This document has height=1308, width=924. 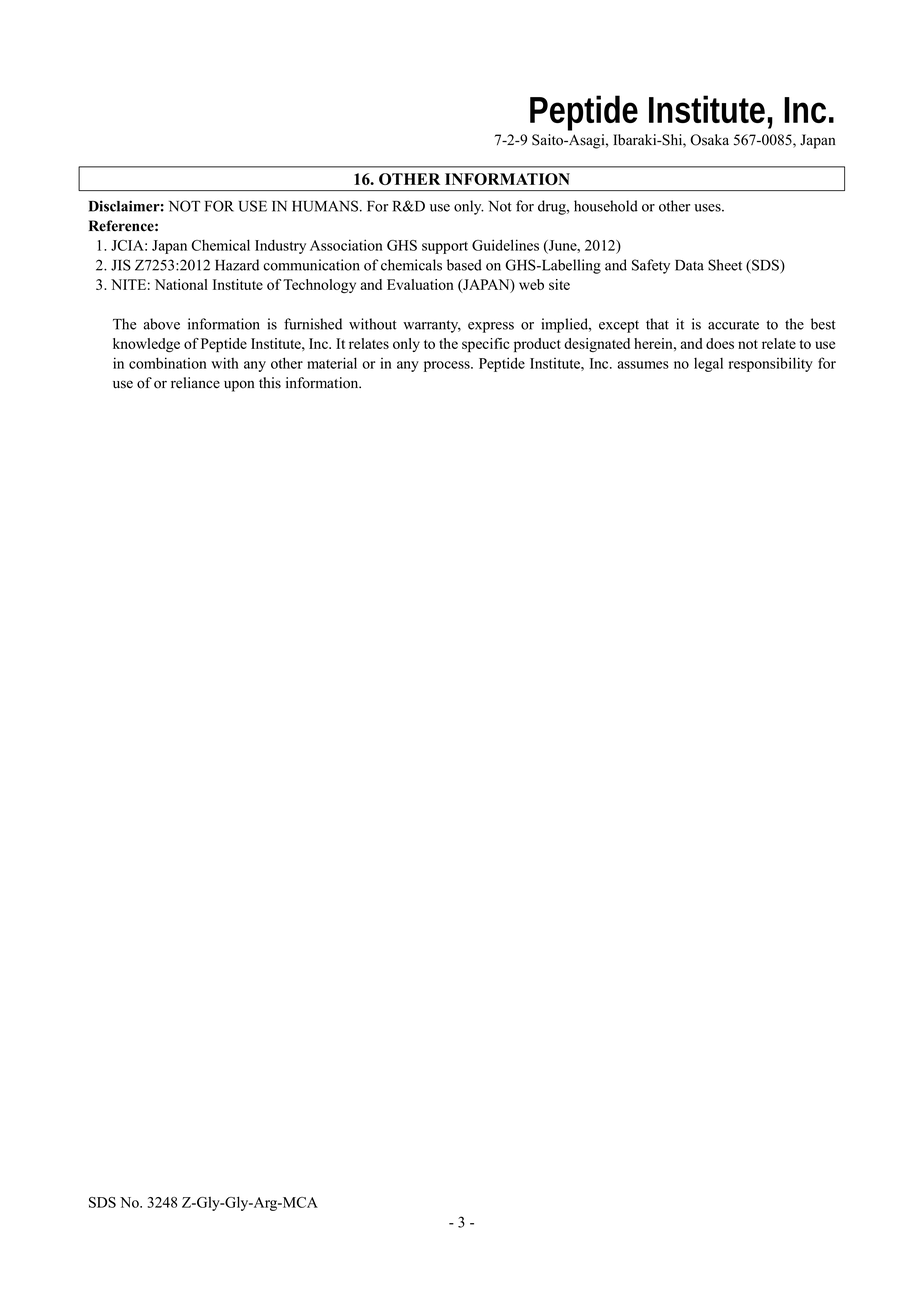 I want to click on Hazard, so click(x=237, y=265).
